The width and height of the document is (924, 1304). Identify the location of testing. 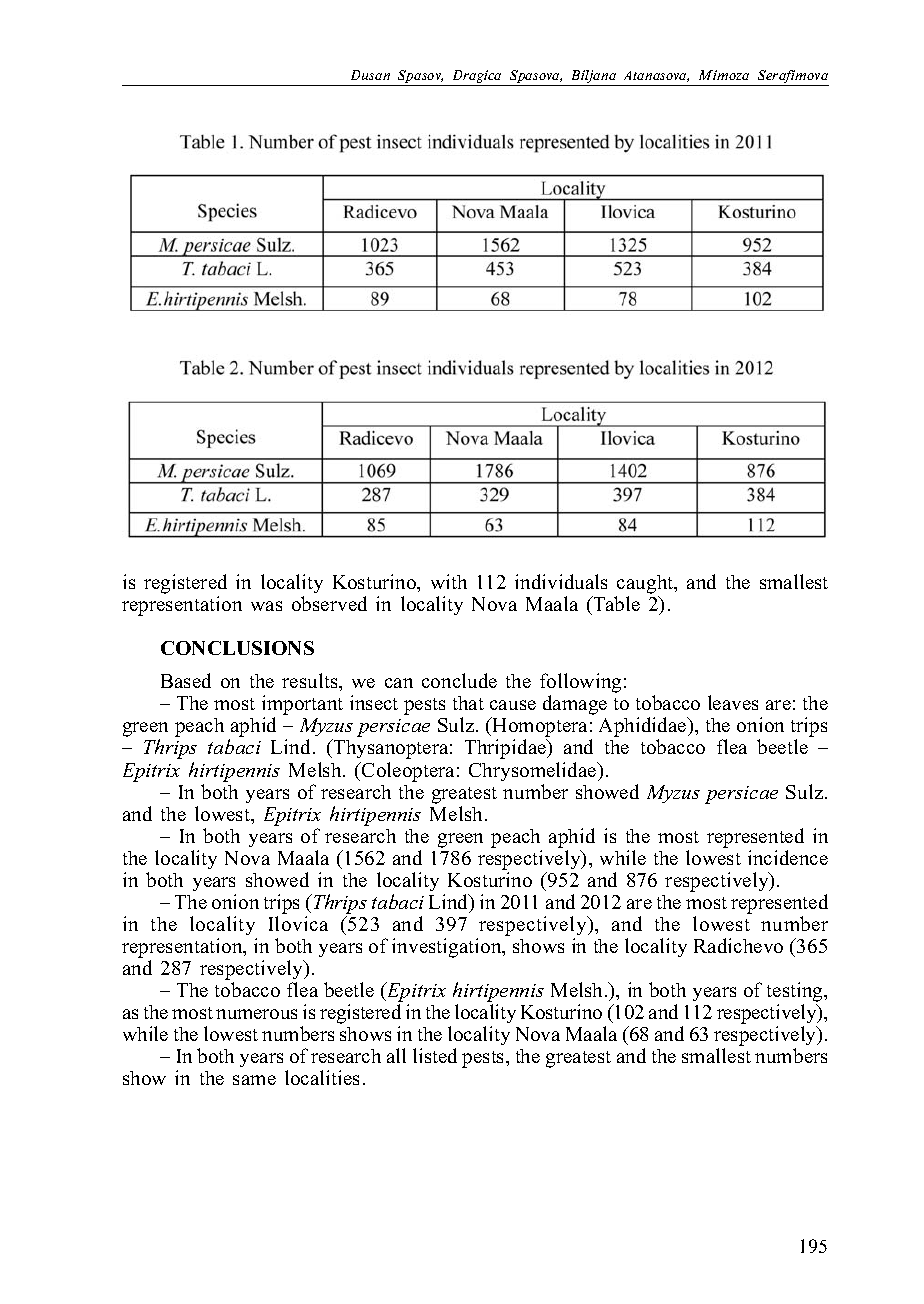
(796, 993).
